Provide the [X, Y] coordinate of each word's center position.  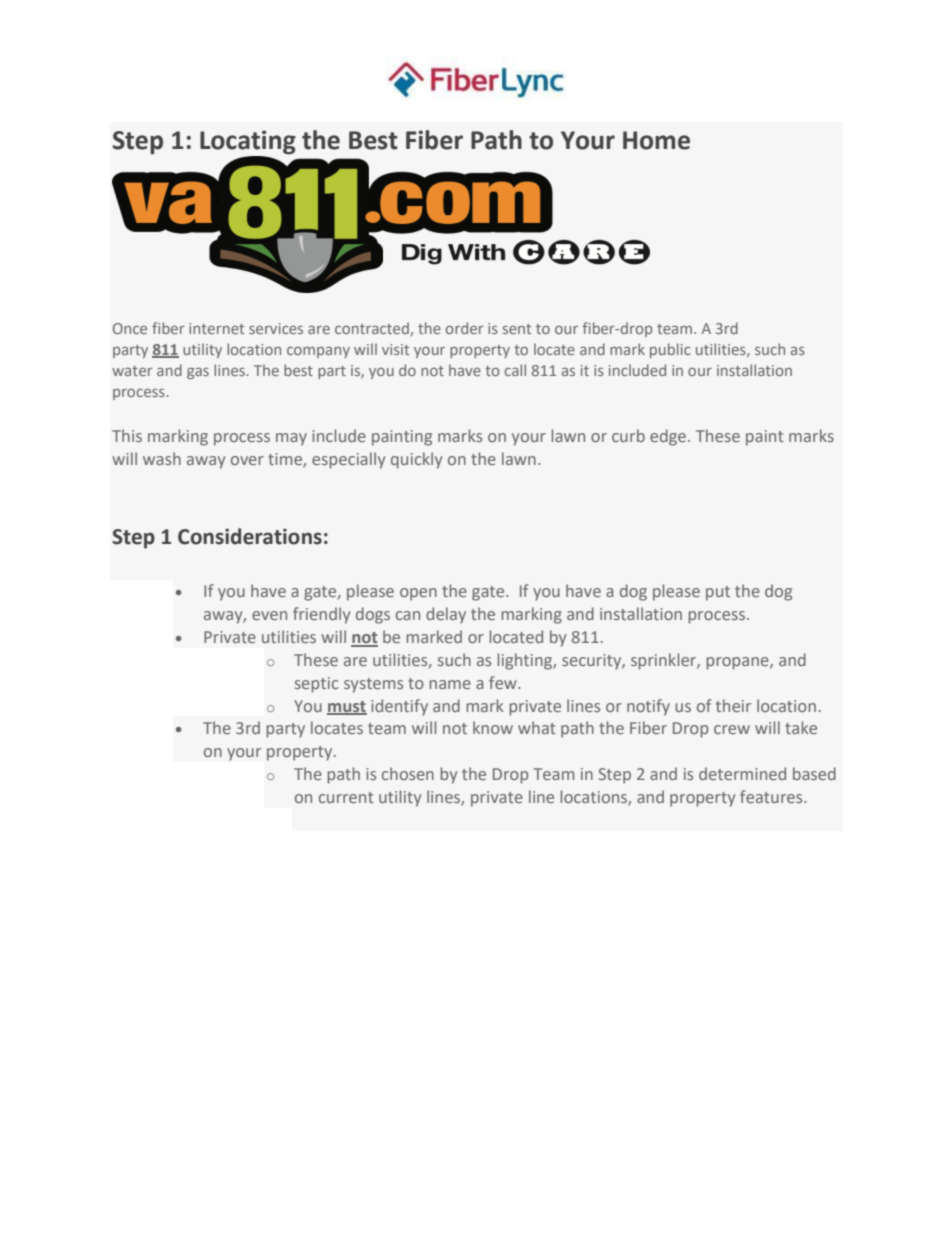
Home [656, 140]
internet [216, 328]
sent [517, 329]
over [247, 460]
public [670, 350]
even [269, 615]
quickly [416, 460]
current [346, 797]
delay [446, 615]
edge [668, 437]
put [718, 593]
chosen [408, 773]
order [465, 328]
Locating [248, 143]
